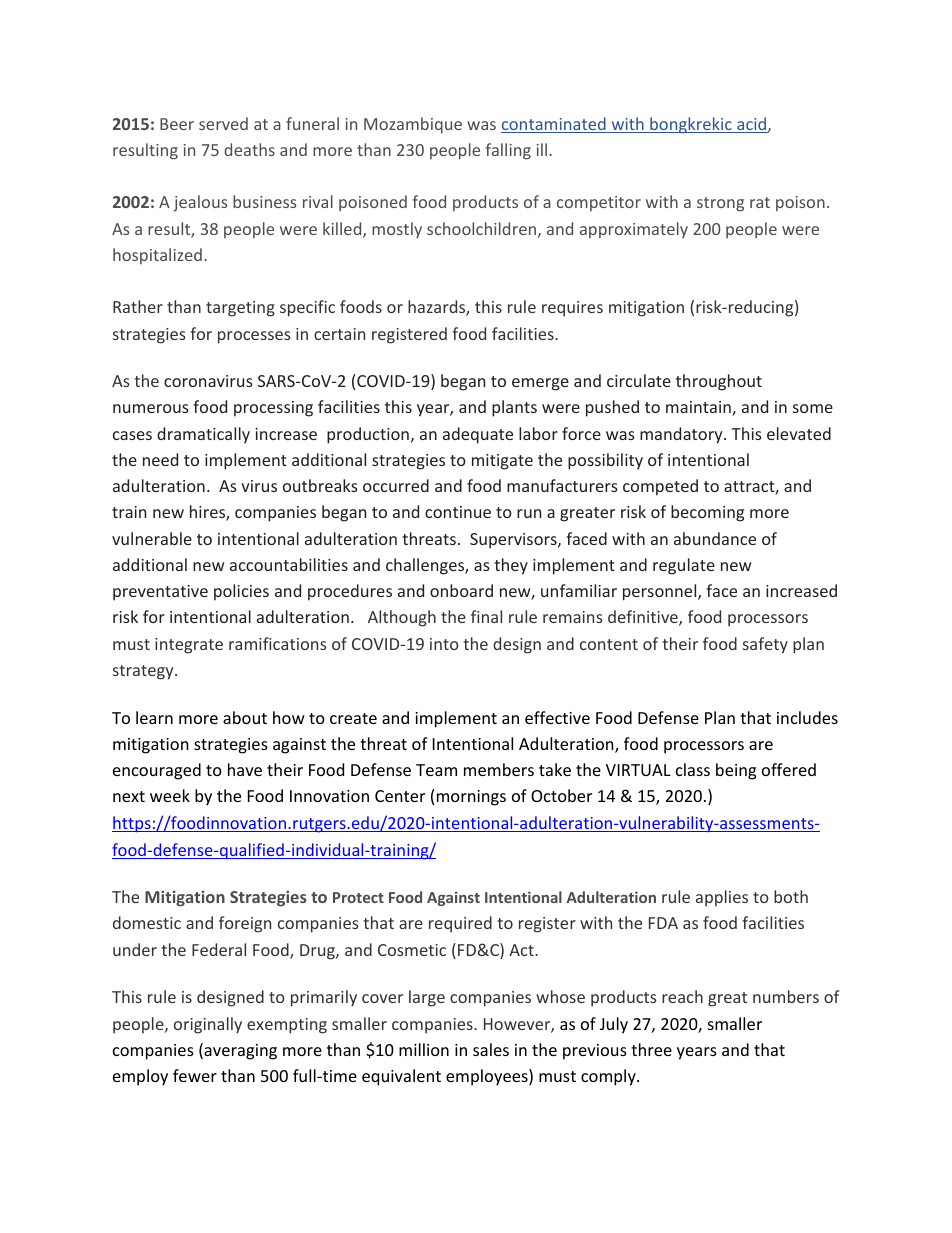 This screenshot has width=952, height=1233. Describe the element at coordinates (491, 1049) in the screenshot. I see `sales` at that location.
